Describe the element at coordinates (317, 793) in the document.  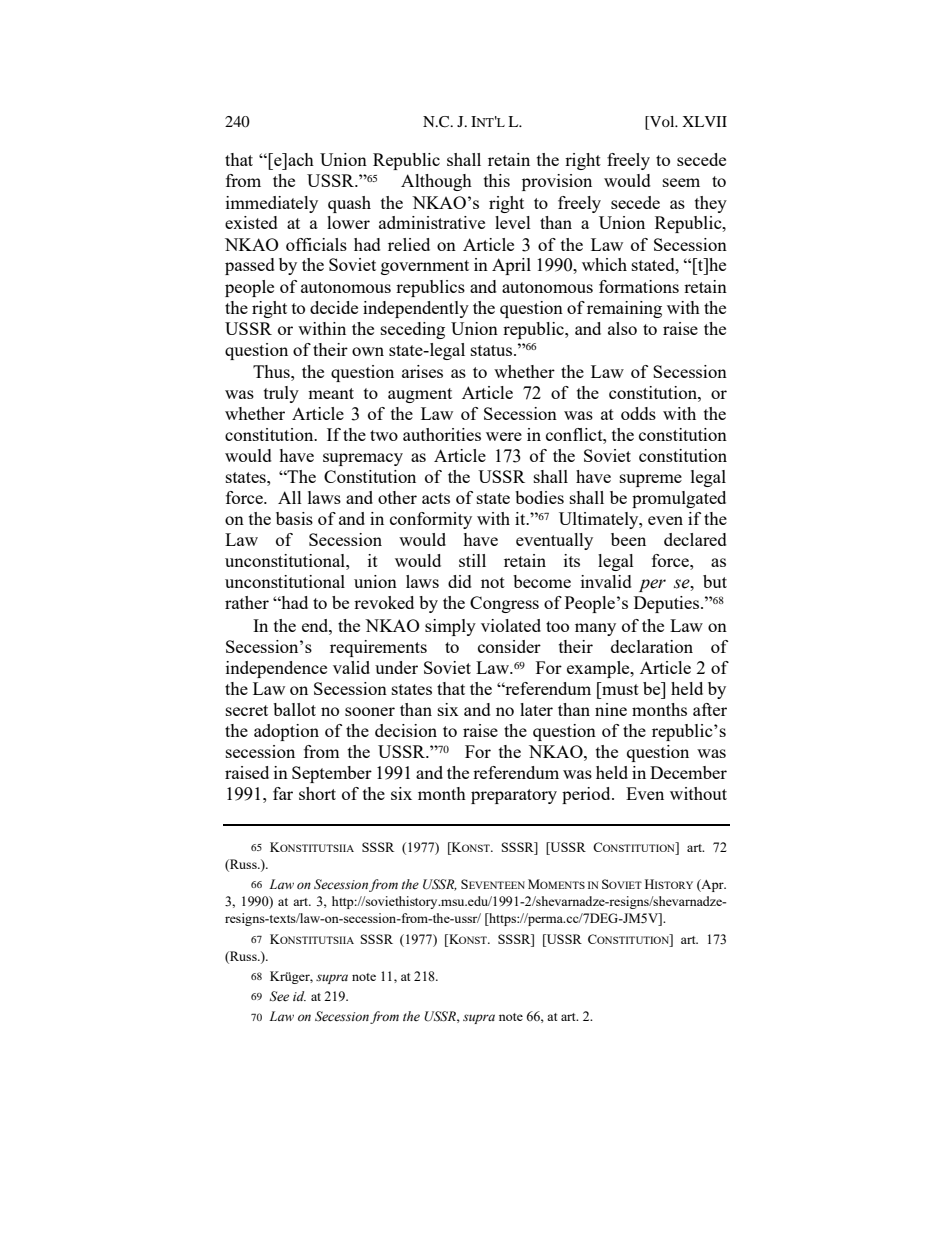
I see `short` at that location.
